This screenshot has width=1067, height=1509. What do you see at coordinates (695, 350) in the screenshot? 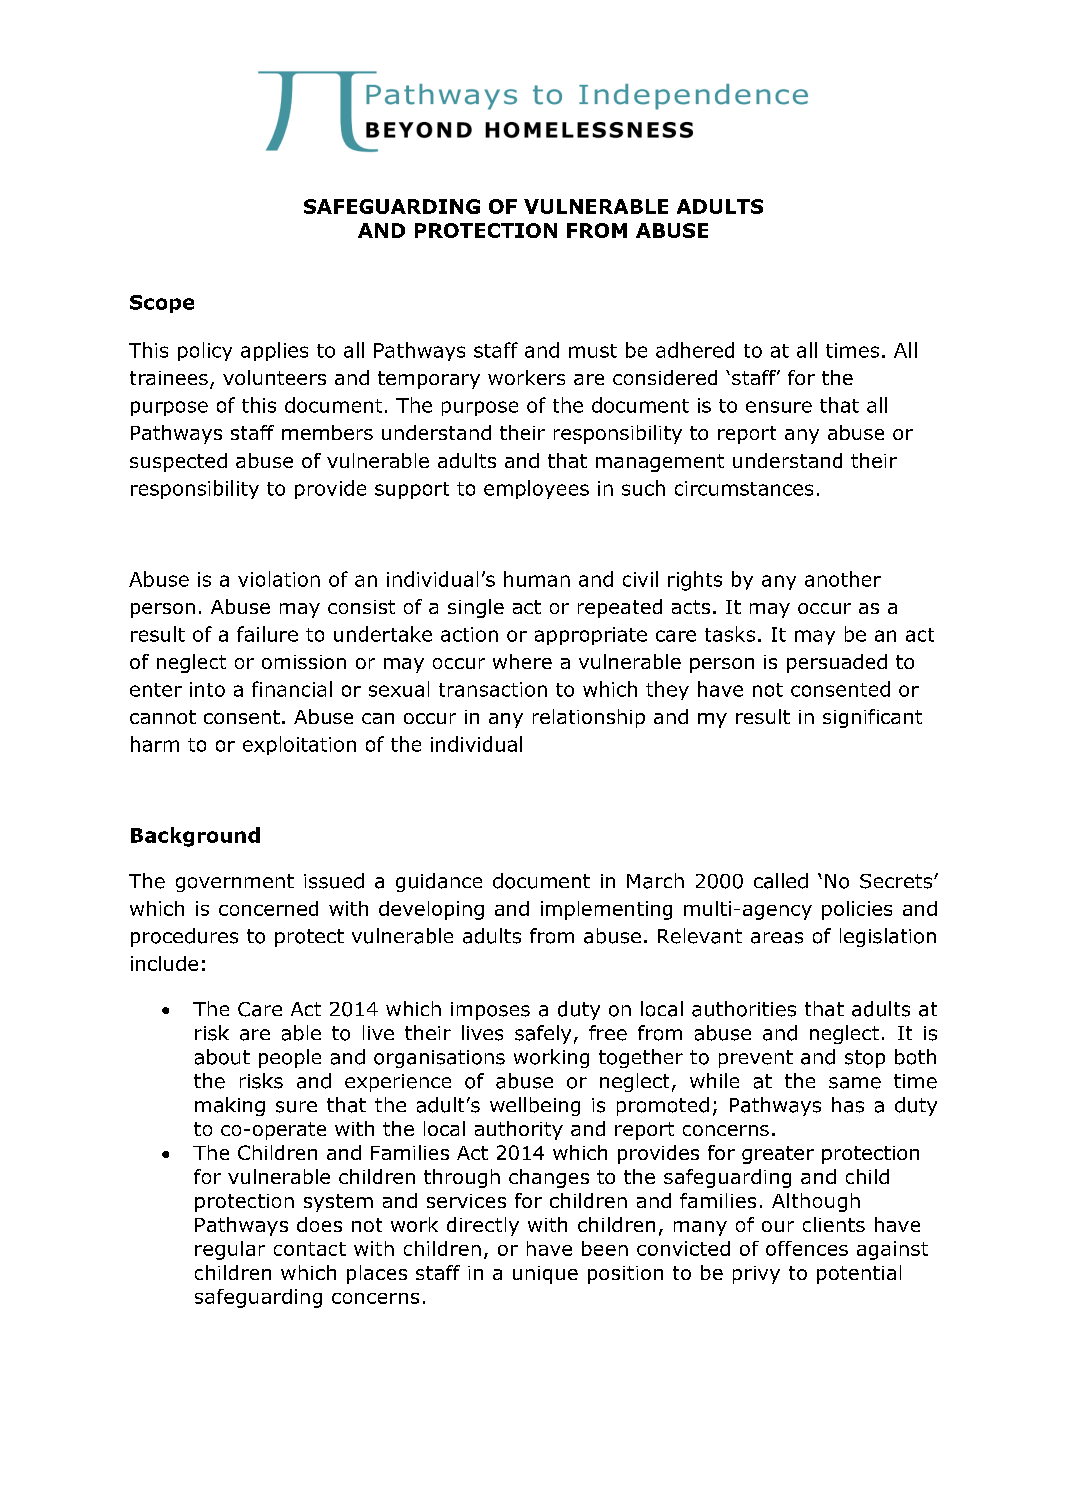
I see `adhered` at bounding box center [695, 350].
